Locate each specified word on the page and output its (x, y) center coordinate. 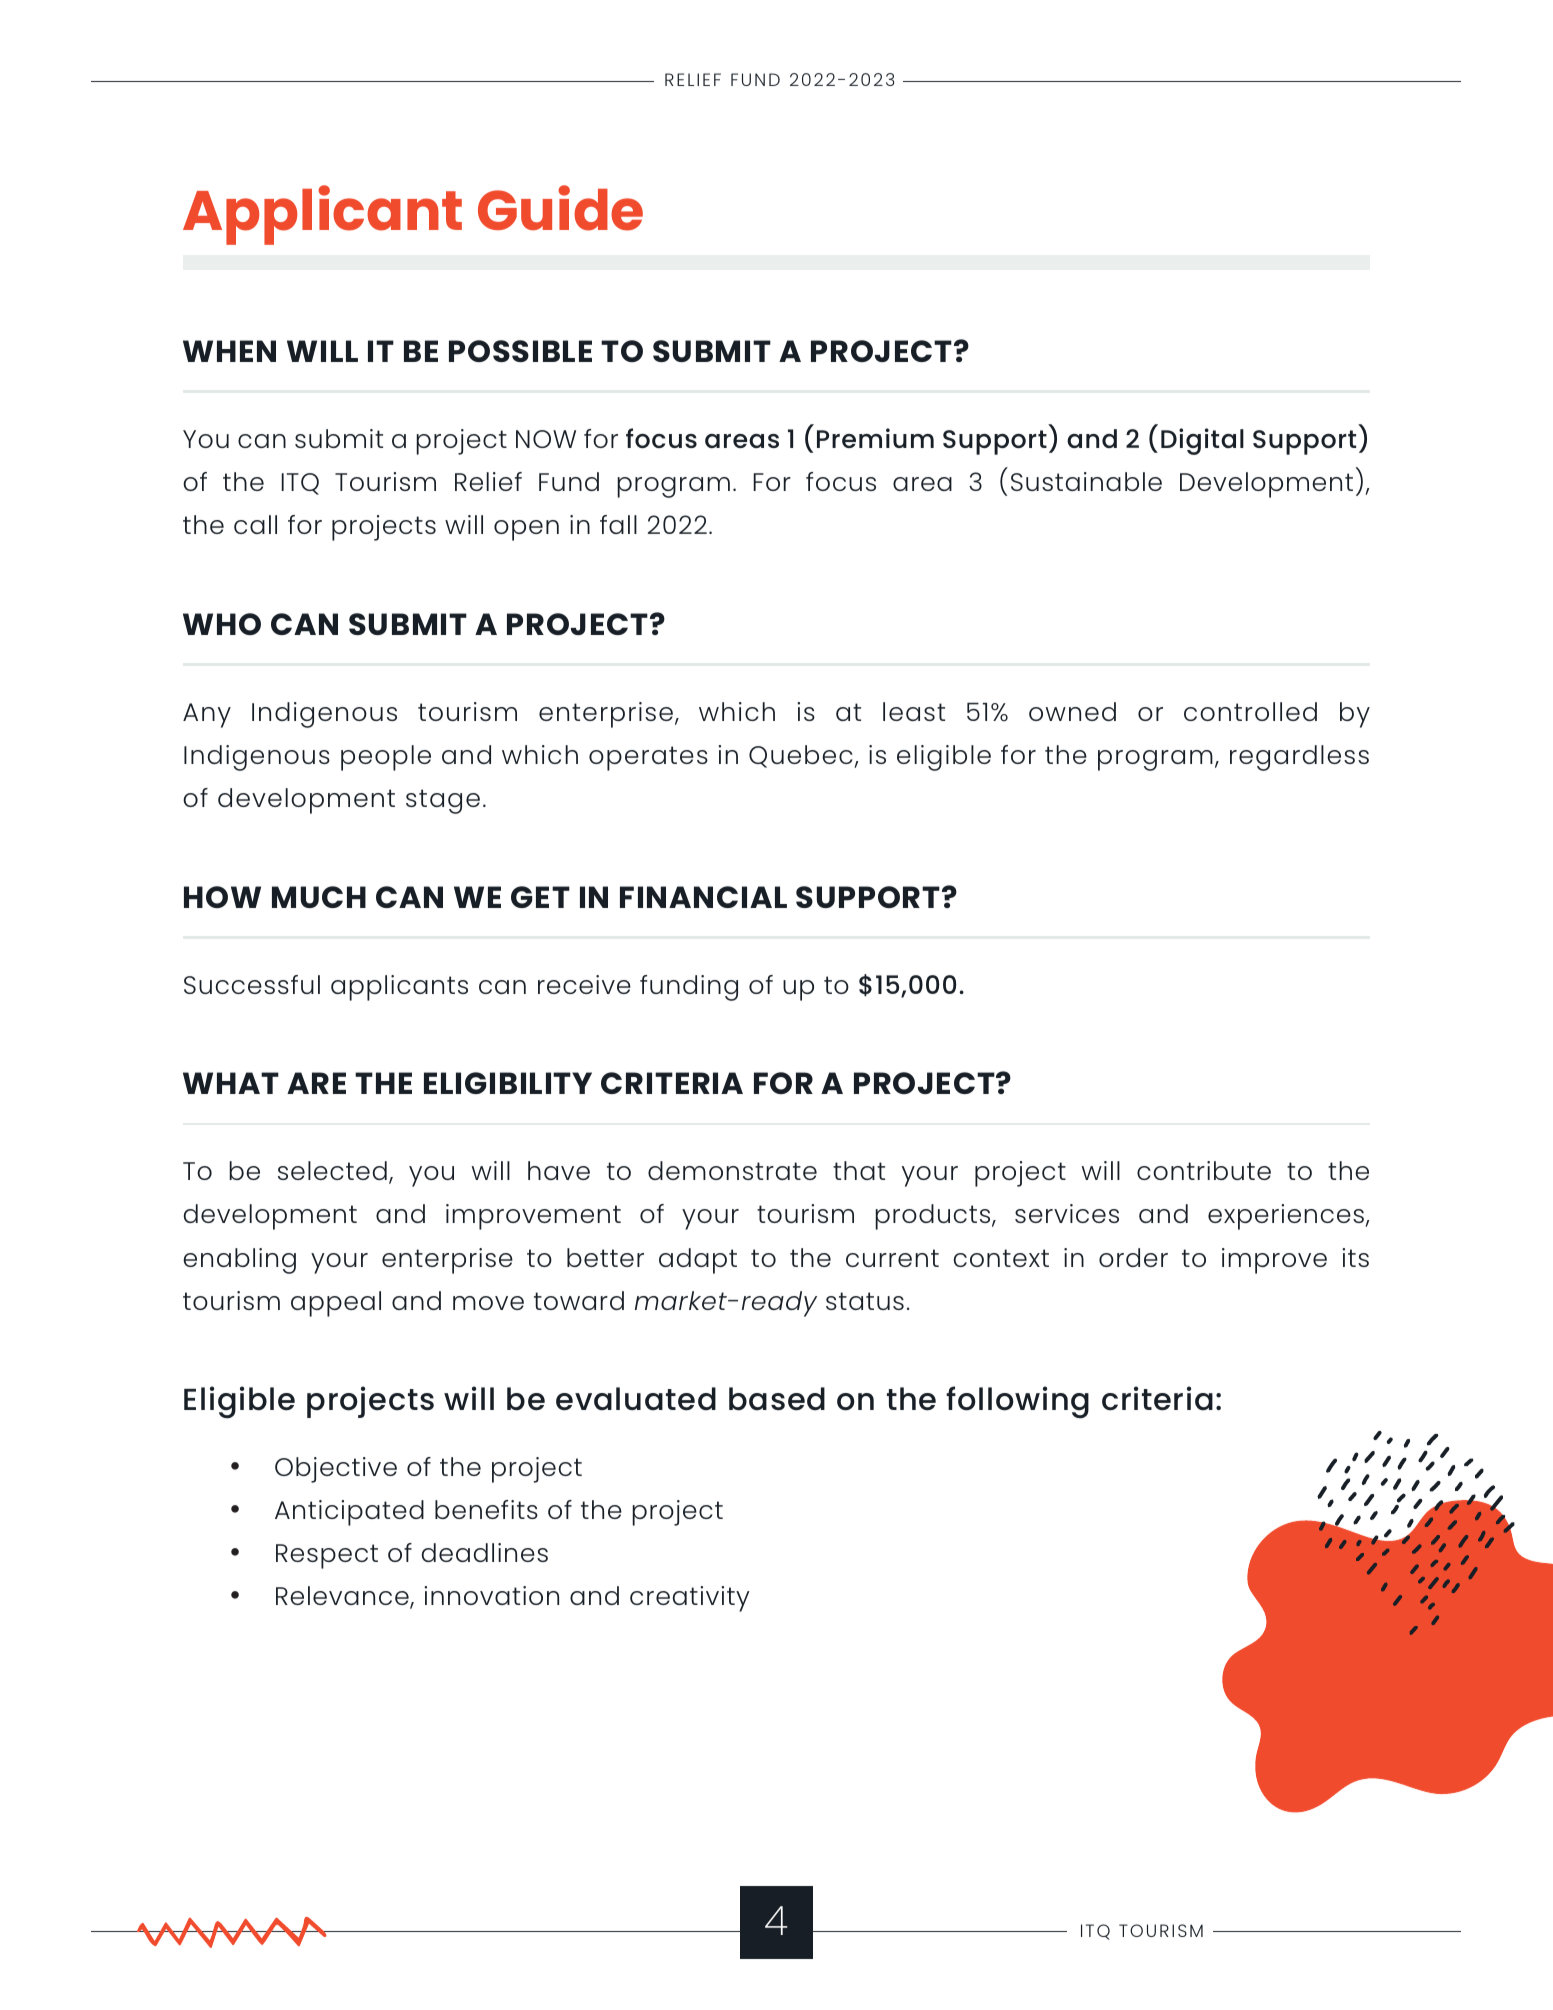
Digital (1202, 441)
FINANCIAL (703, 897)
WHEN (229, 351)
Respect (327, 1556)
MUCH (319, 897)
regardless (1299, 758)
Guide (560, 208)
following (1017, 1402)
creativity (690, 1599)
